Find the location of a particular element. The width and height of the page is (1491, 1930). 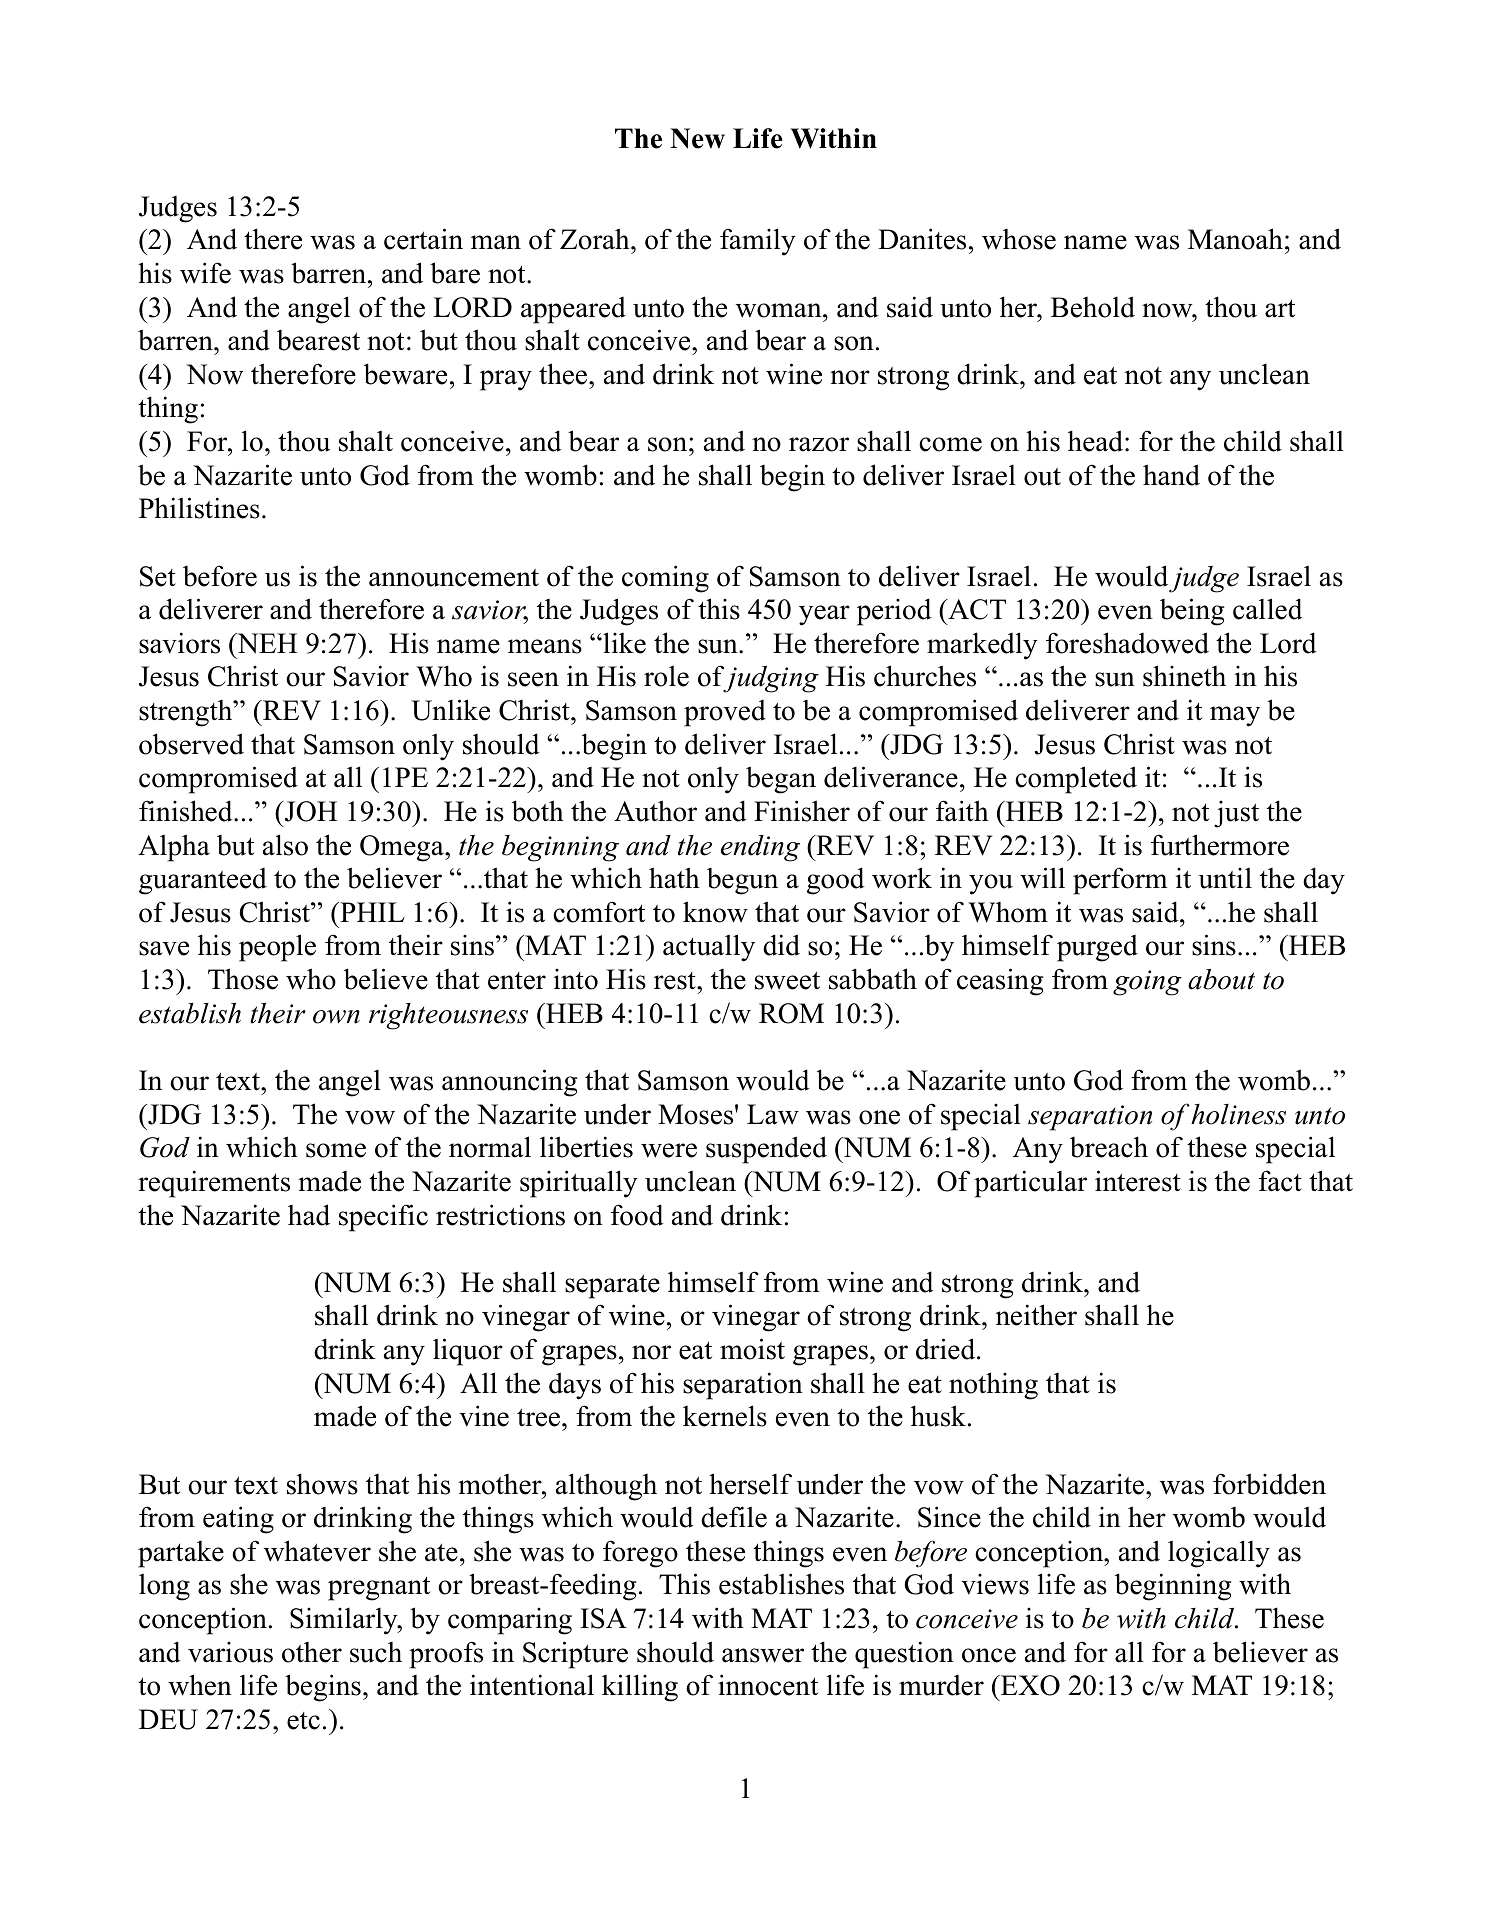

purged is located at coordinates (1097, 948).
